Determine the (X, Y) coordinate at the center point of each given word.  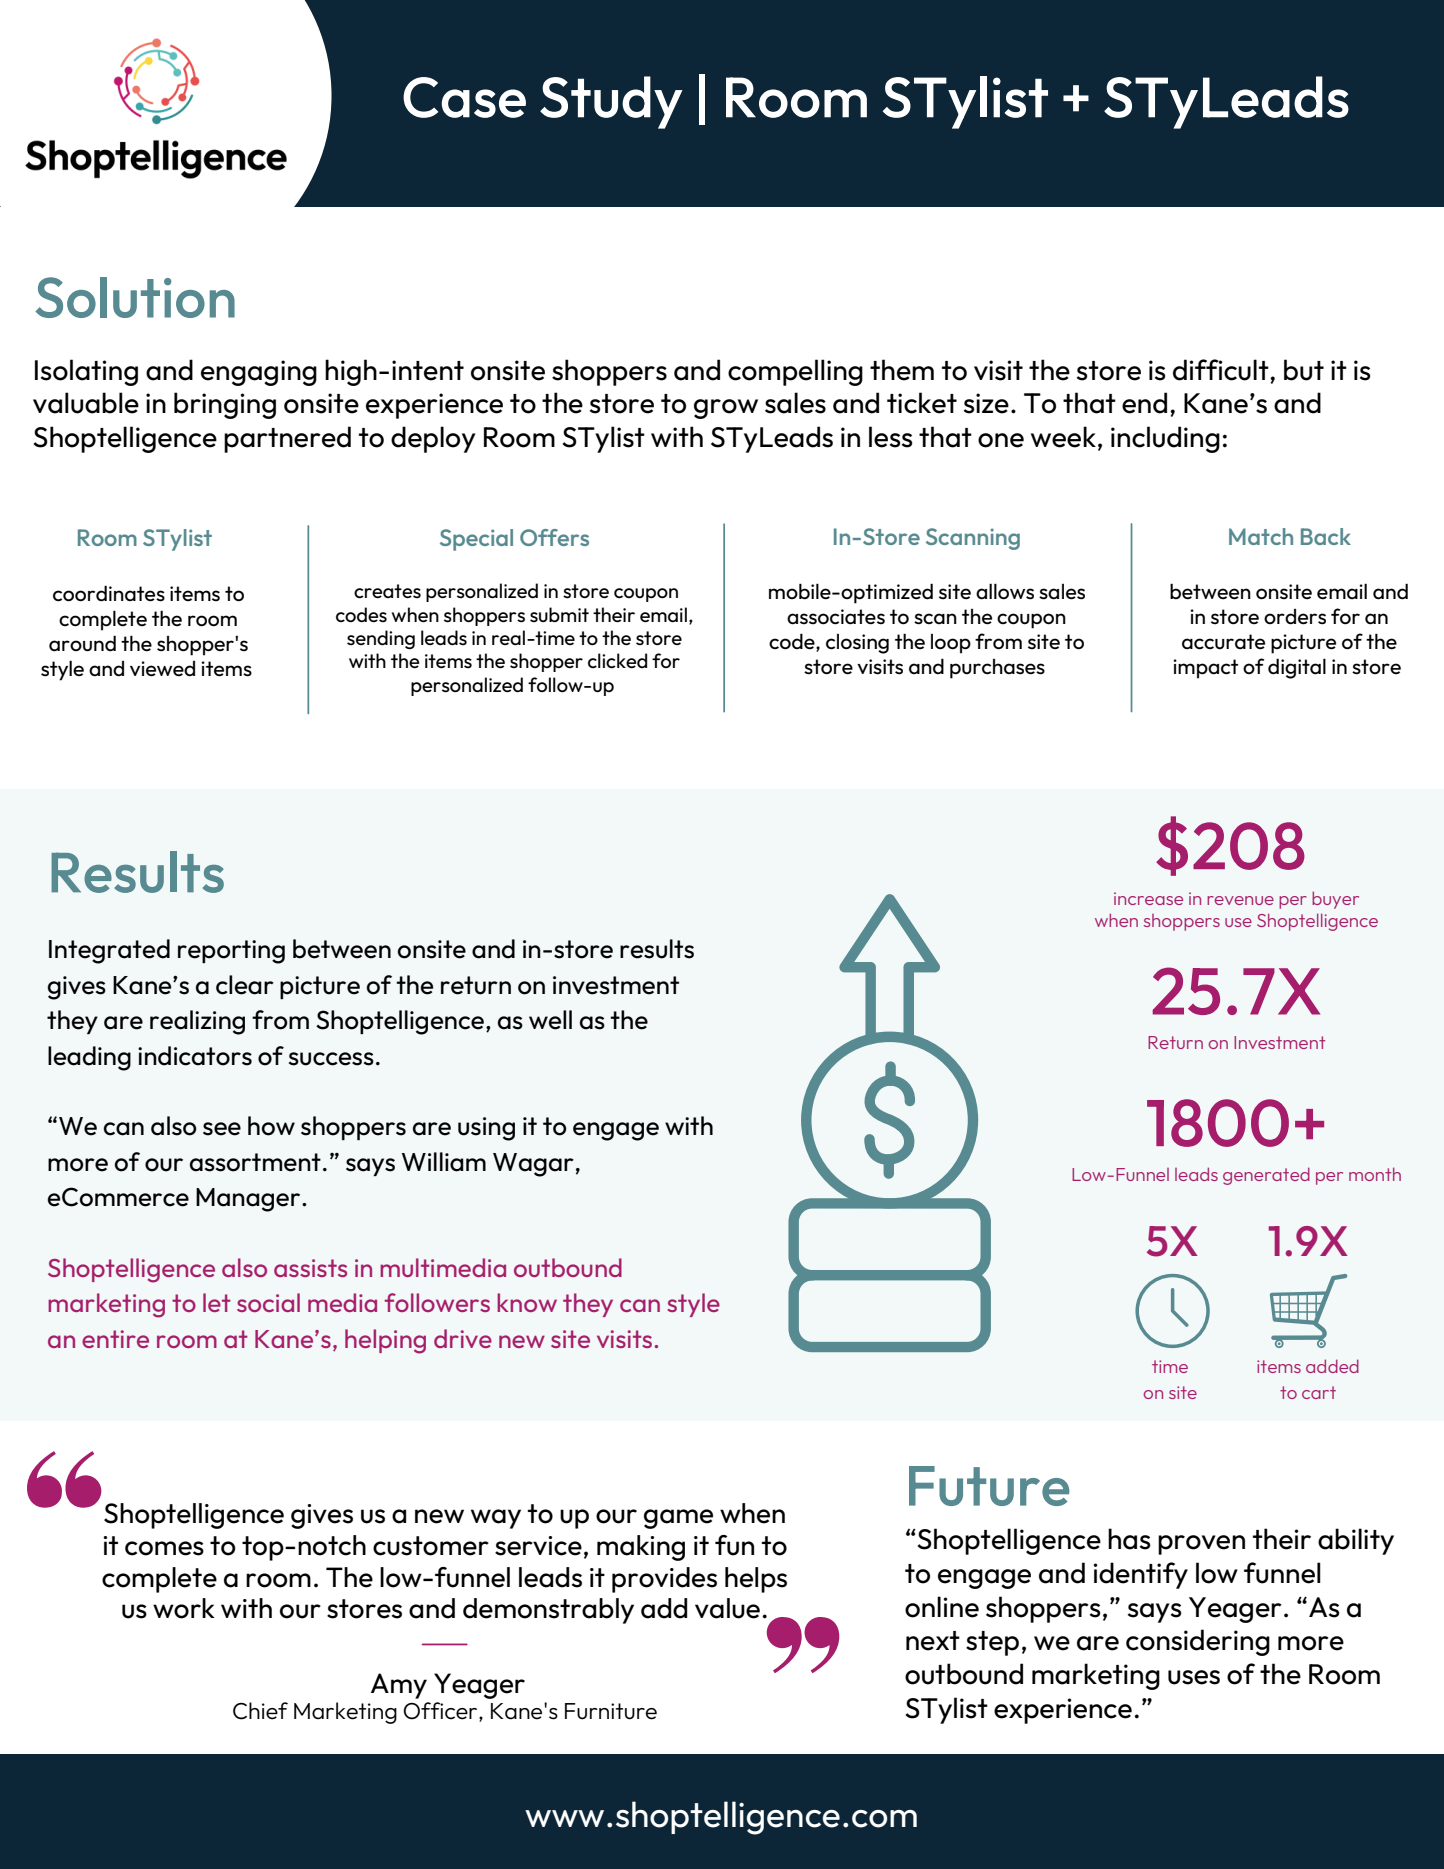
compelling (795, 372)
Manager (249, 1200)
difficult (1222, 370)
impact (1205, 669)
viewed (162, 669)
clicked (617, 660)
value (727, 1608)
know (527, 1302)
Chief (260, 1711)
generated (1266, 1176)
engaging (259, 373)
